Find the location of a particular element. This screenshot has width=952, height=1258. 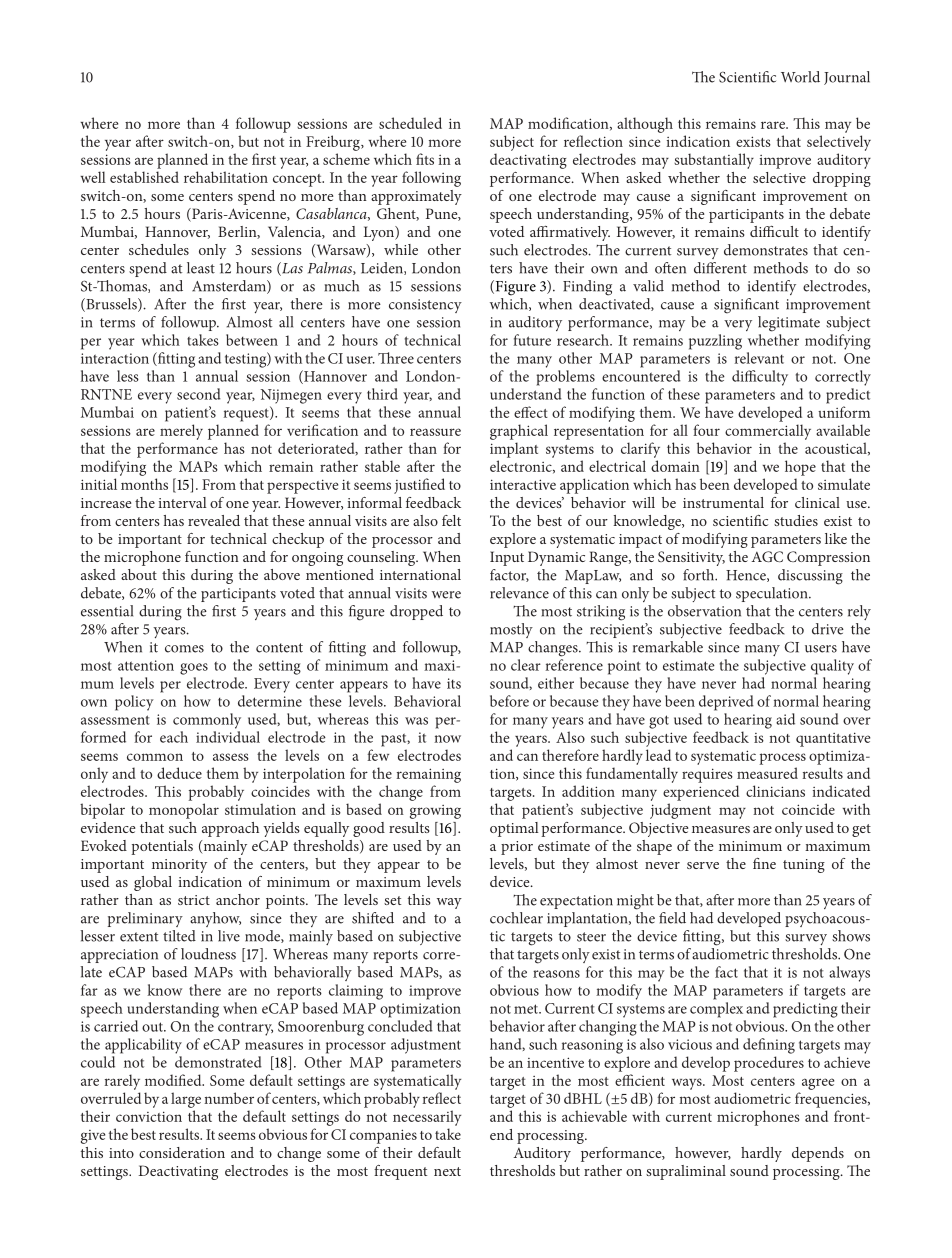

drive is located at coordinates (828, 629).
